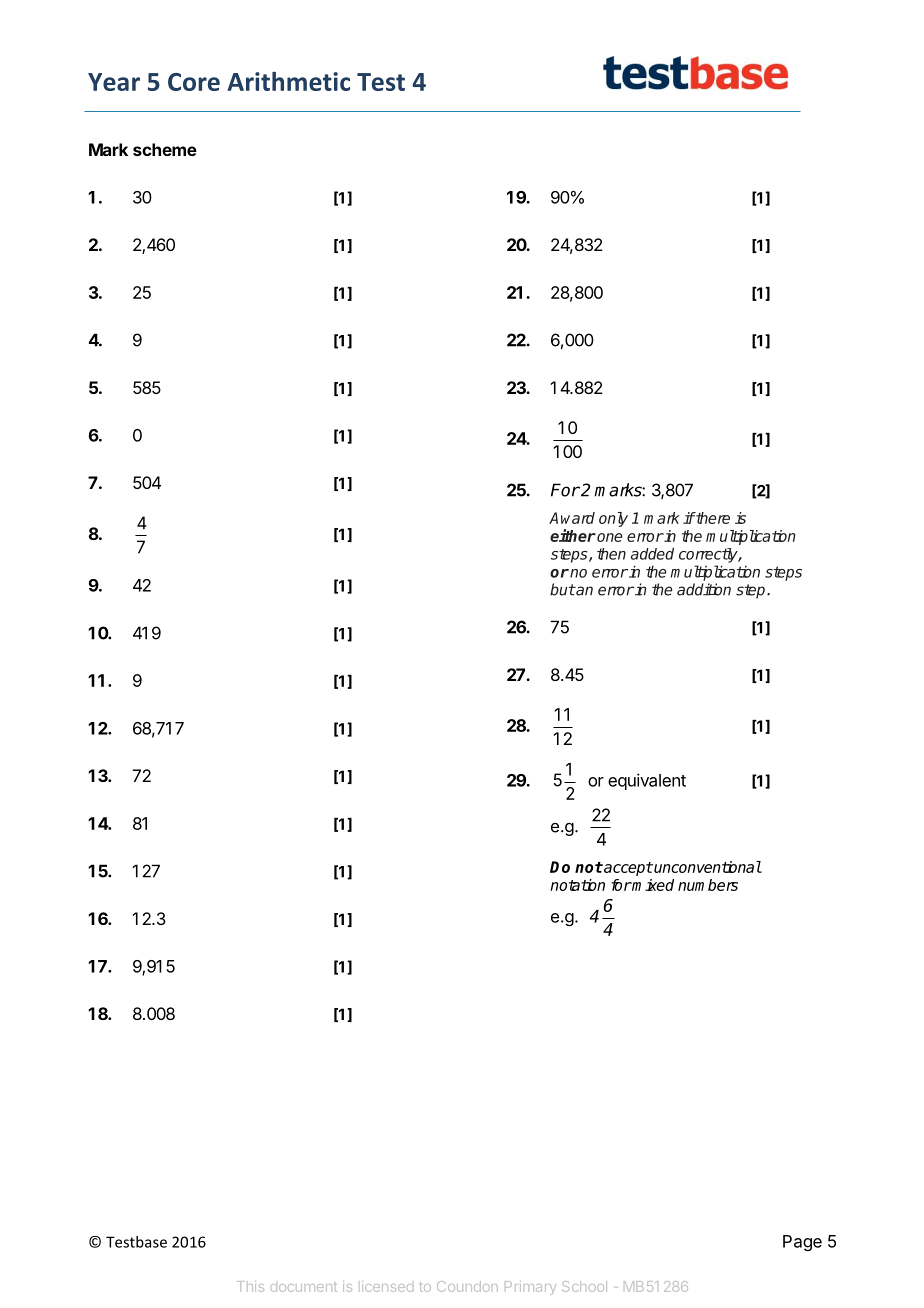 The width and height of the image is (924, 1308). I want to click on only, so click(613, 519).
